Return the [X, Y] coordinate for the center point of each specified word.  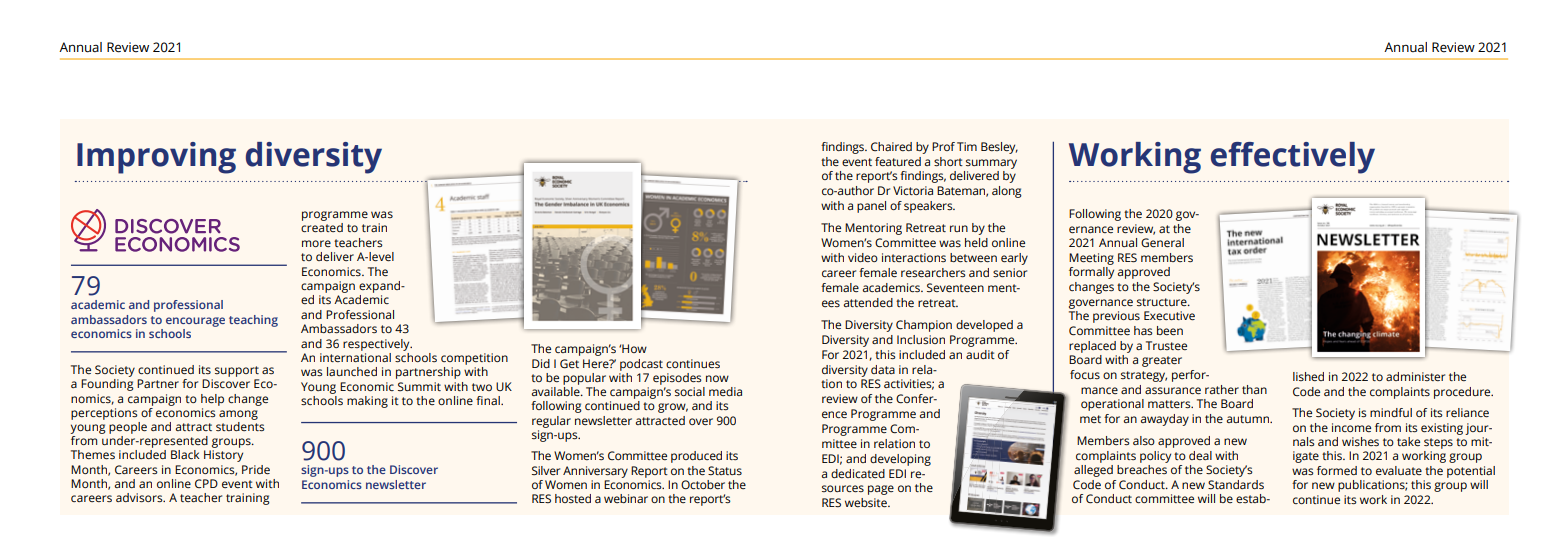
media [725, 391]
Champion [924, 326]
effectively [1293, 158]
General [1162, 243]
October [703, 484]
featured [898, 162]
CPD [206, 483]
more [316, 243]
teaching [253, 321]
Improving [156, 158]
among [238, 415]
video [863, 257]
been [1170, 331]
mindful [1391, 412]
